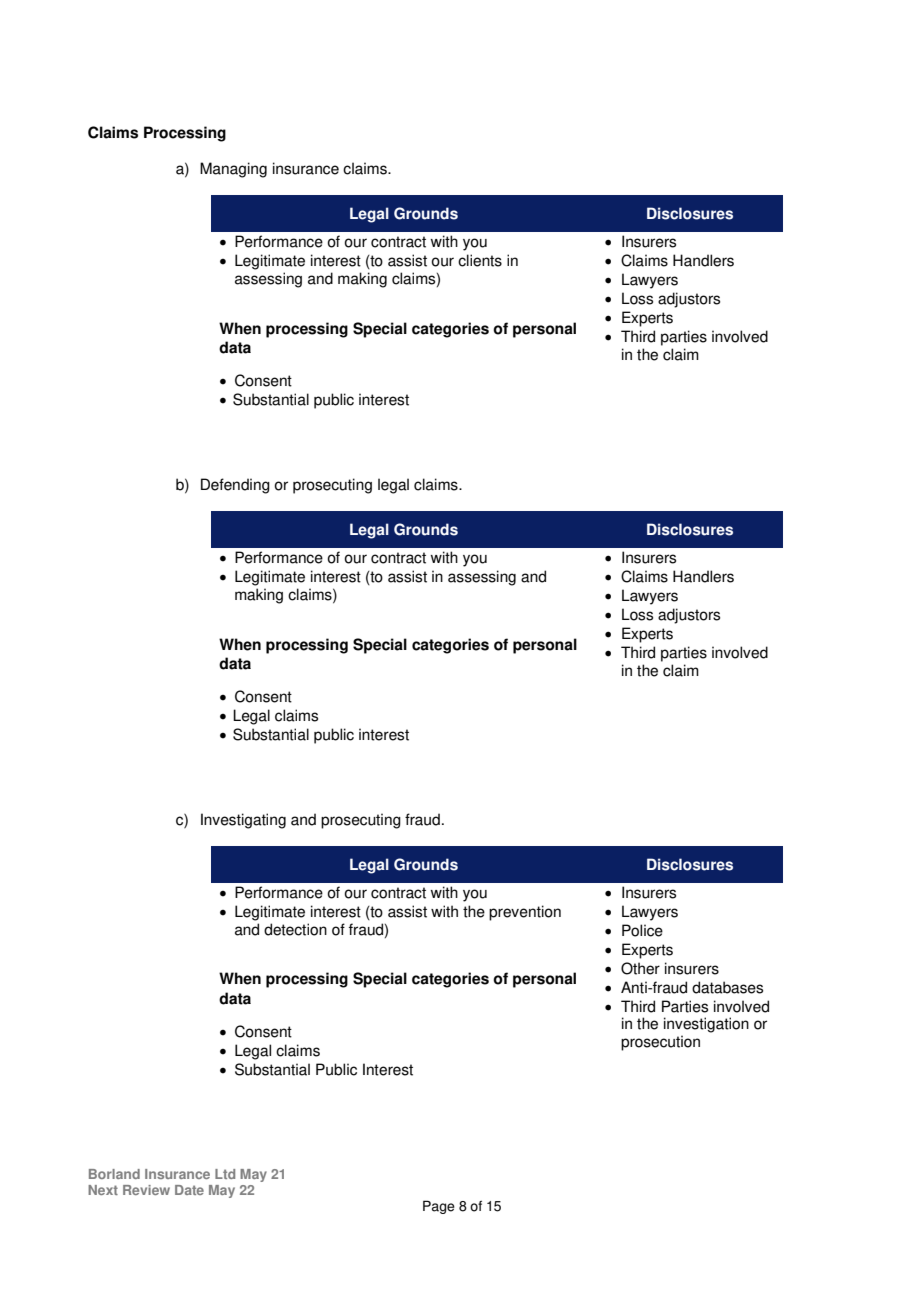 This screenshot has height=1308, width=924. What do you see at coordinates (189, 1190) in the screenshot?
I see `Date` at bounding box center [189, 1190].
